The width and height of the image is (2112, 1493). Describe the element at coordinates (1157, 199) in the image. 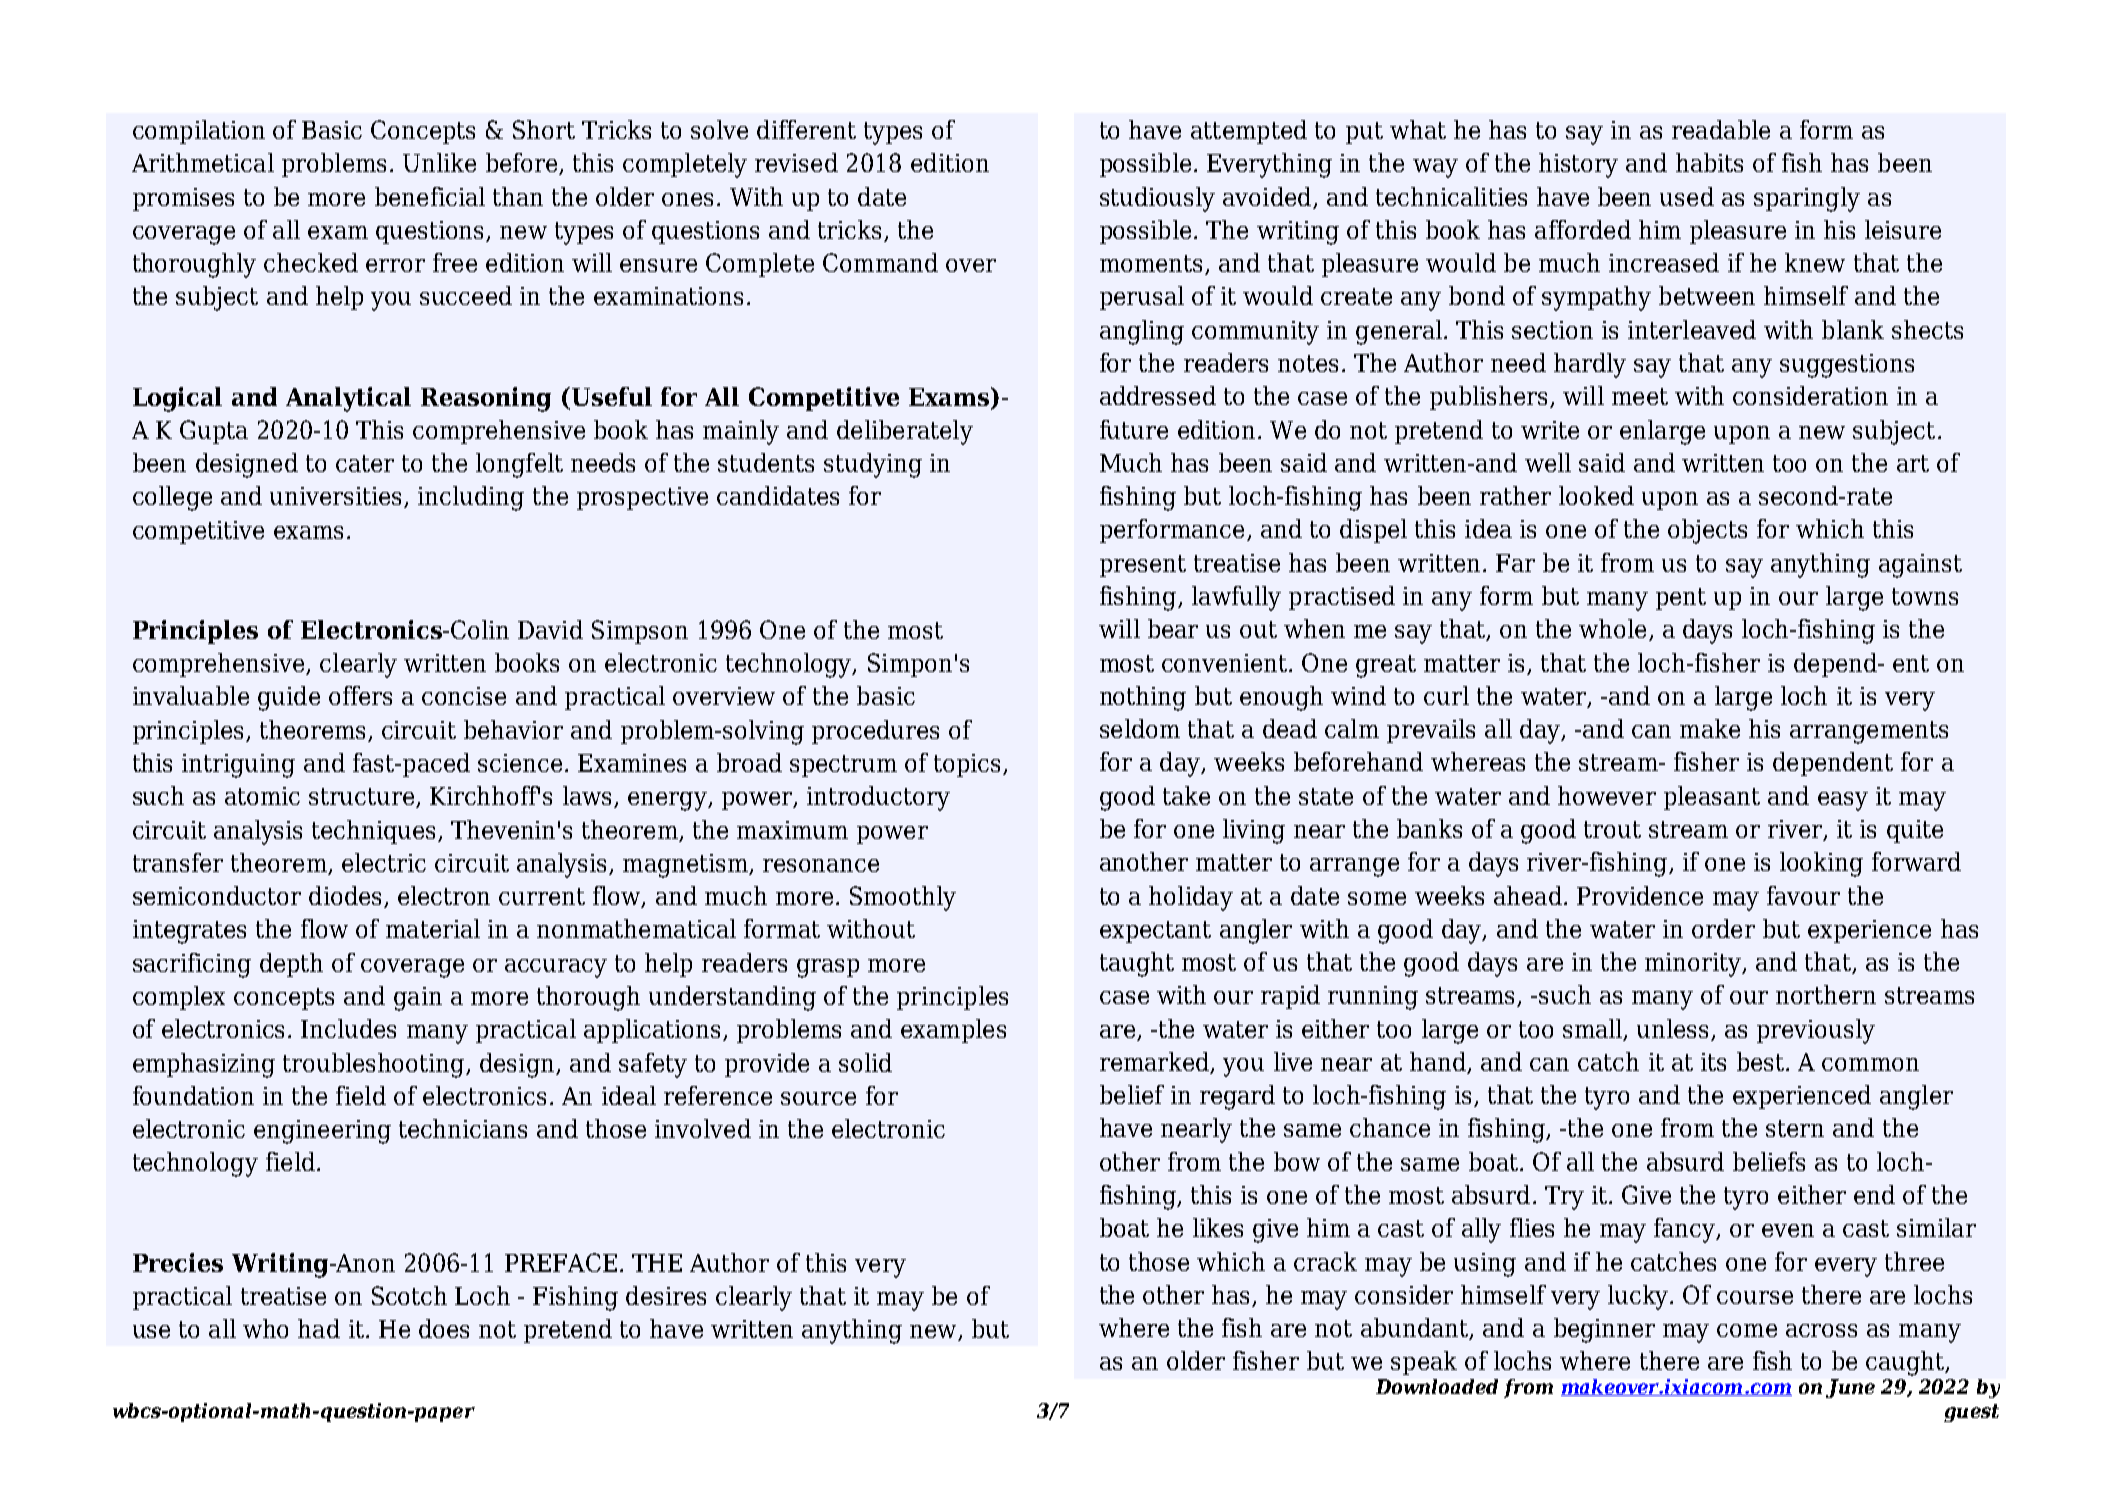

I see `studiously` at that location.
